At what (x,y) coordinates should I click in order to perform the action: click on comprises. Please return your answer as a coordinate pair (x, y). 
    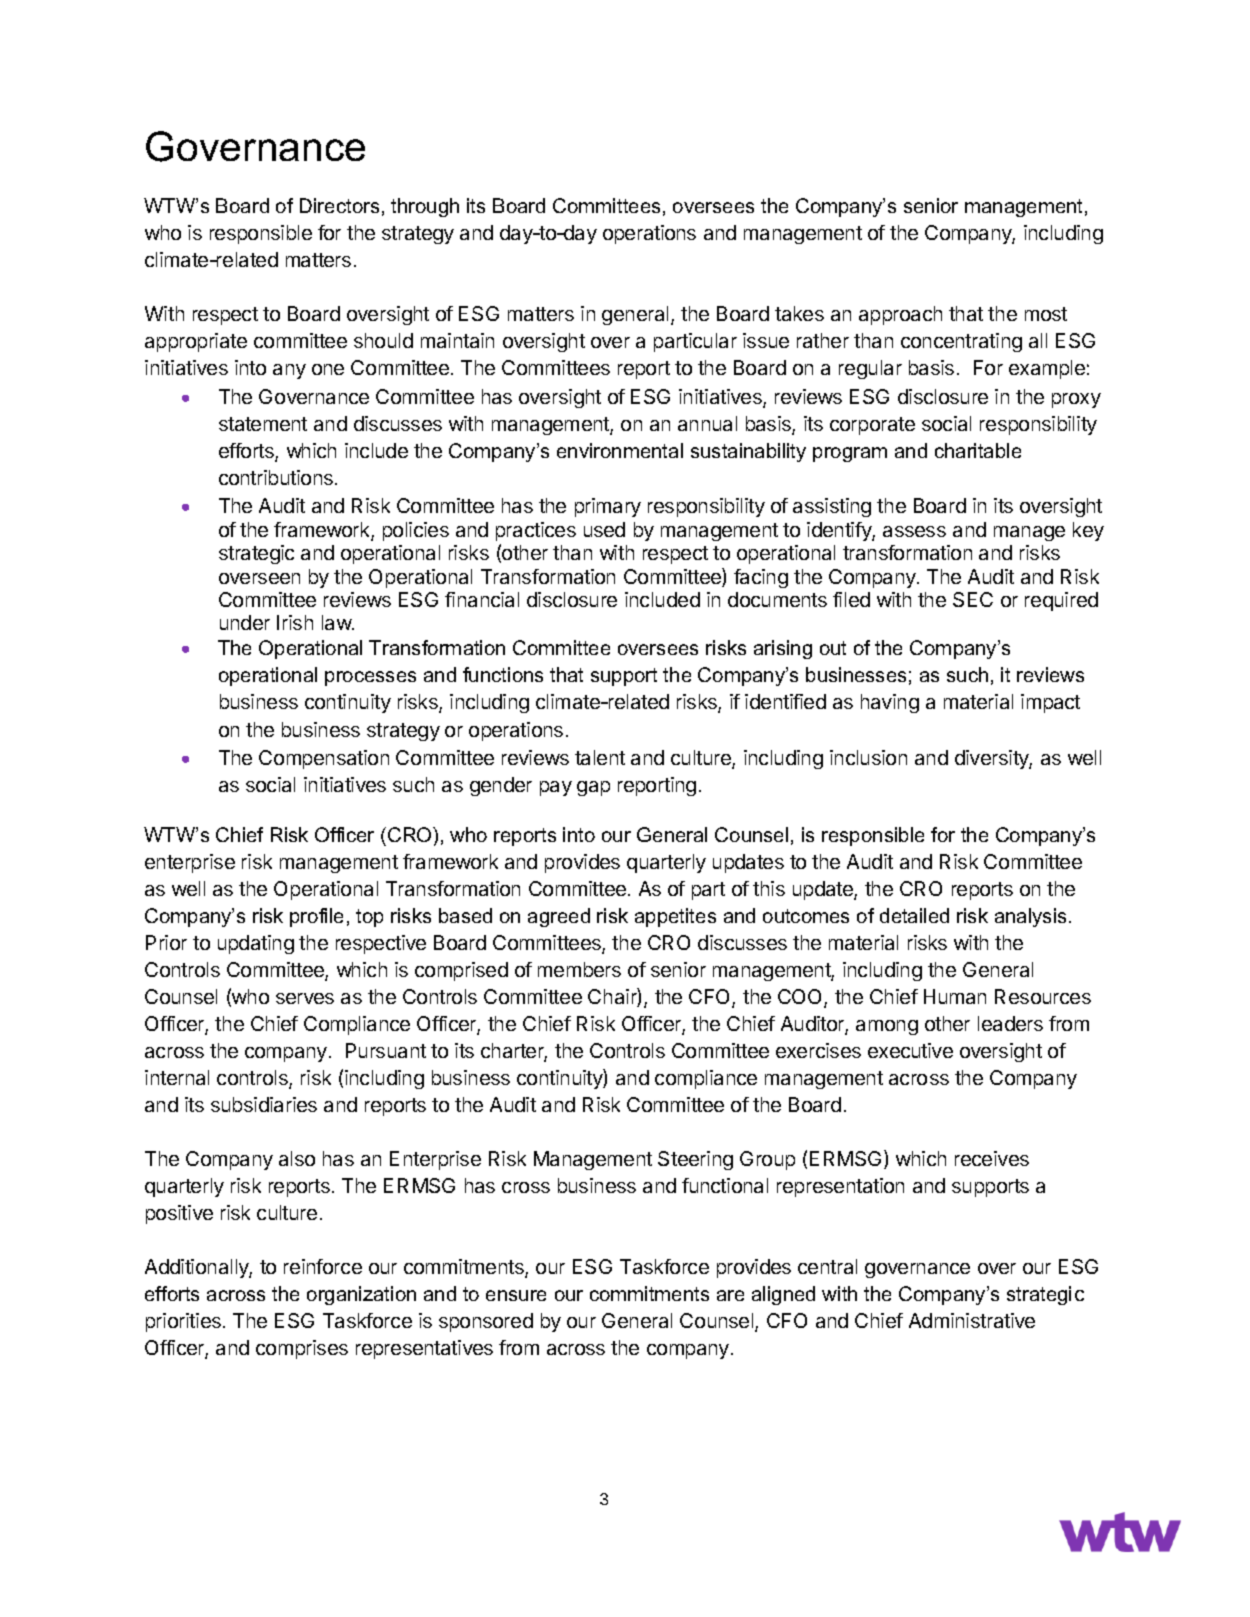
    Looking at the image, I should click on (302, 1349).
